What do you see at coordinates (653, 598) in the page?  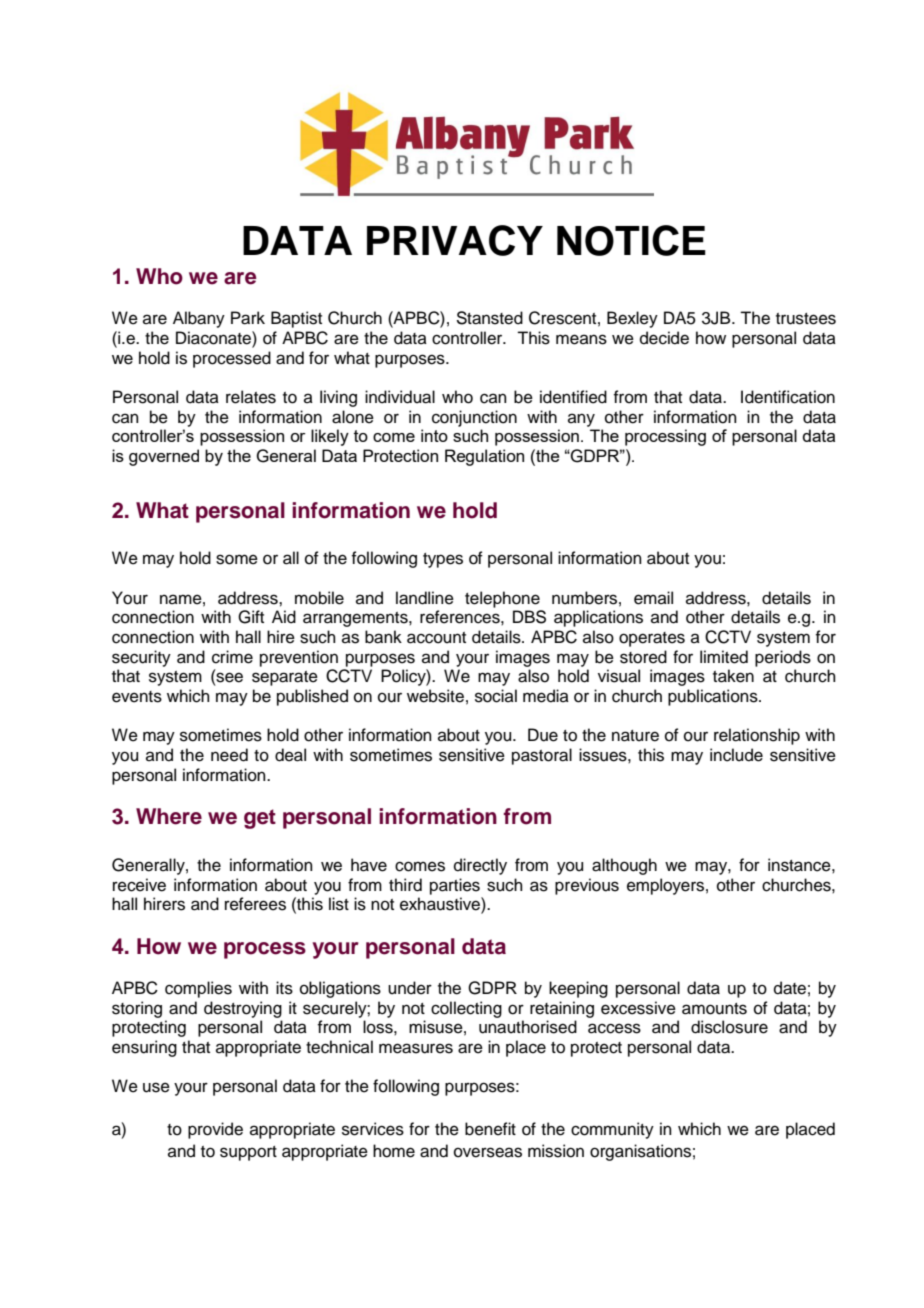 I see `email` at bounding box center [653, 598].
